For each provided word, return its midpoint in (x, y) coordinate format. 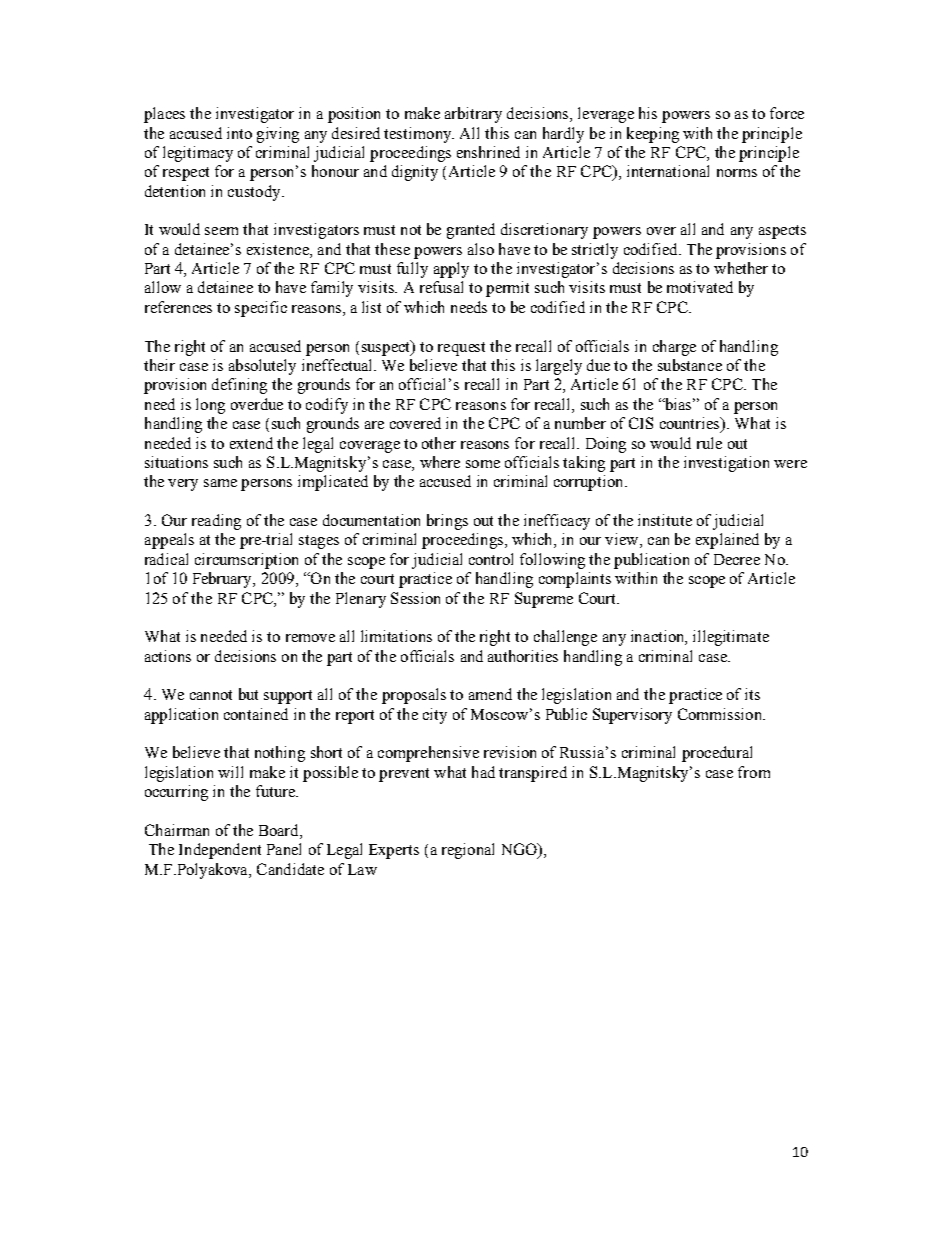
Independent (220, 851)
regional (468, 851)
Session (415, 598)
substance (690, 365)
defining (239, 386)
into (239, 133)
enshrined (488, 152)
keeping (653, 135)
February (224, 580)
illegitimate (731, 638)
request (461, 349)
